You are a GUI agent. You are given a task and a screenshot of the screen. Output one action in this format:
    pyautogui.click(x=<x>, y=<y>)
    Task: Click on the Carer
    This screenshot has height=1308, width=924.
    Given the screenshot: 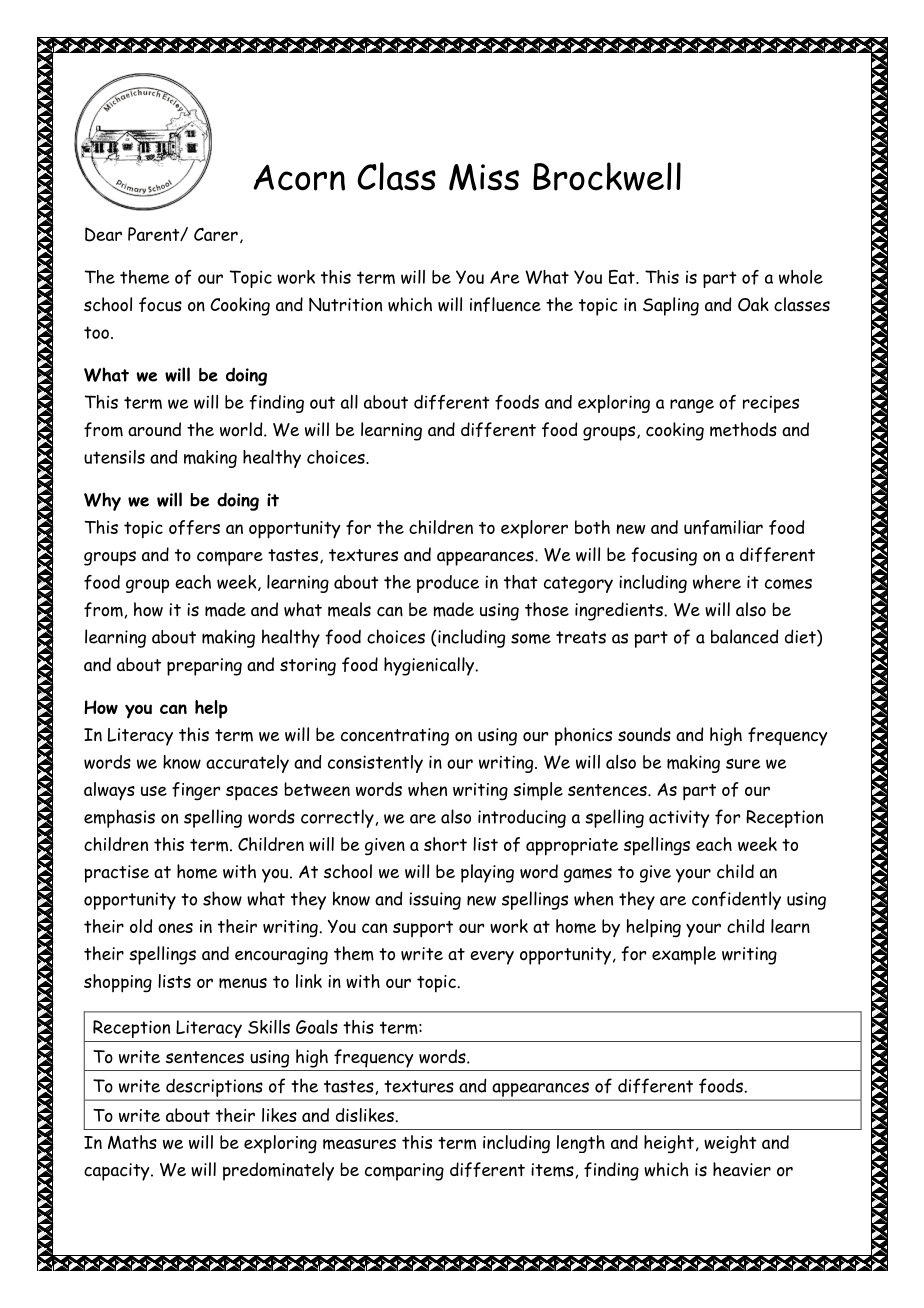 What is the action you would take?
    pyautogui.click(x=216, y=234)
